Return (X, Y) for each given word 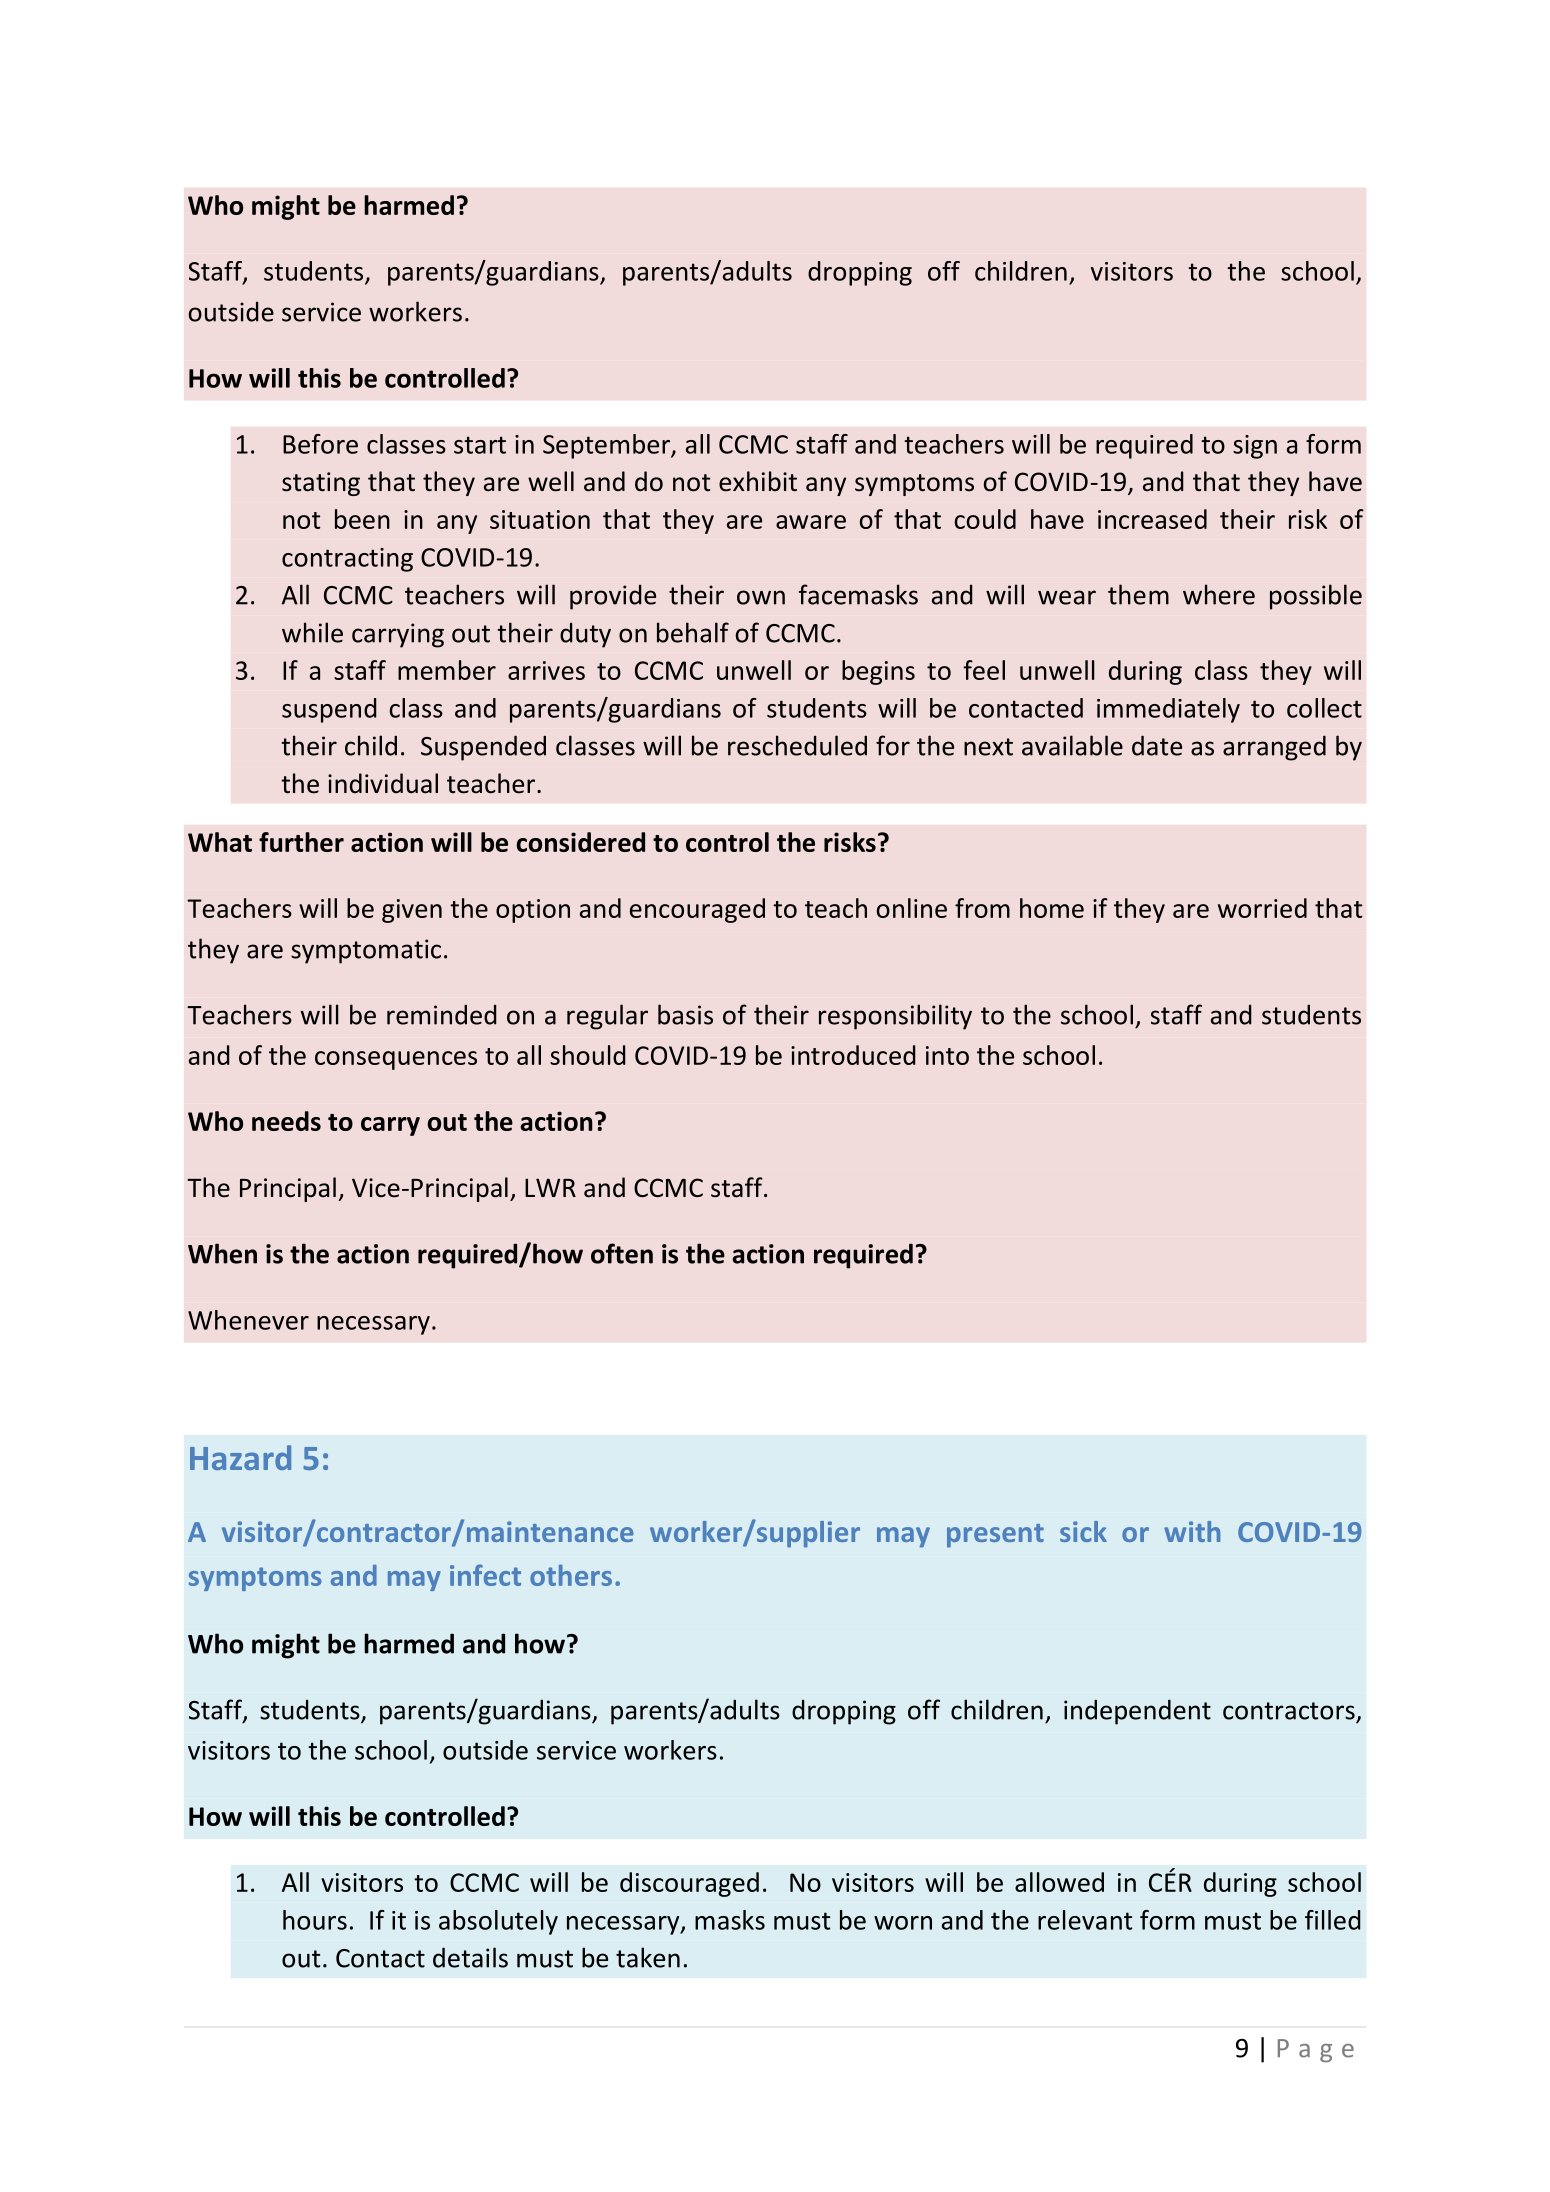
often (622, 1253)
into (947, 1055)
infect (485, 1575)
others (571, 1575)
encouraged (697, 910)
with (1192, 1531)
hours (315, 1920)
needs (286, 1121)
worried (1262, 908)
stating (321, 484)
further (301, 842)
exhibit (758, 481)
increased (1152, 519)
